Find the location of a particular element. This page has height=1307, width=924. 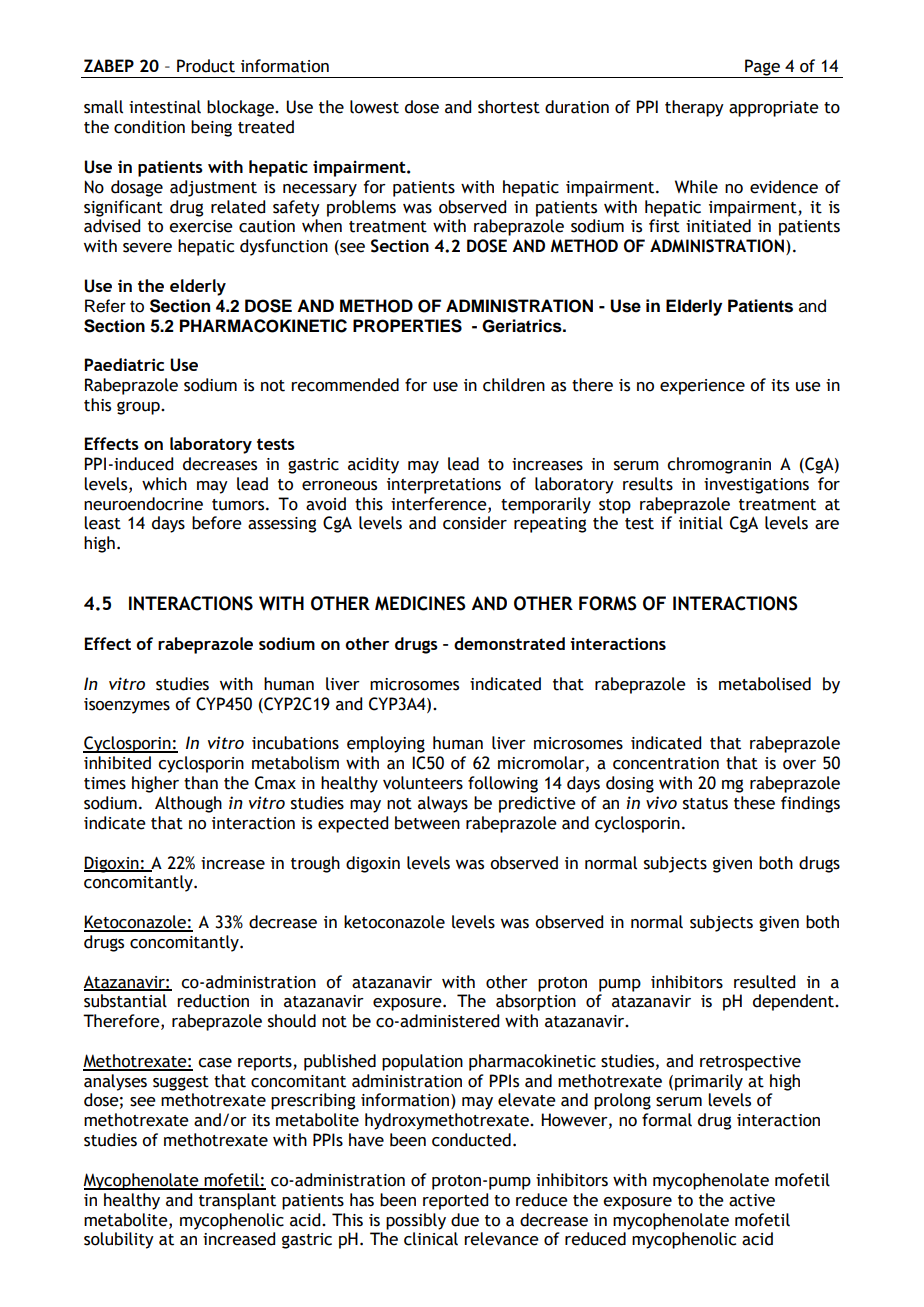

resulted is located at coordinates (764, 982).
